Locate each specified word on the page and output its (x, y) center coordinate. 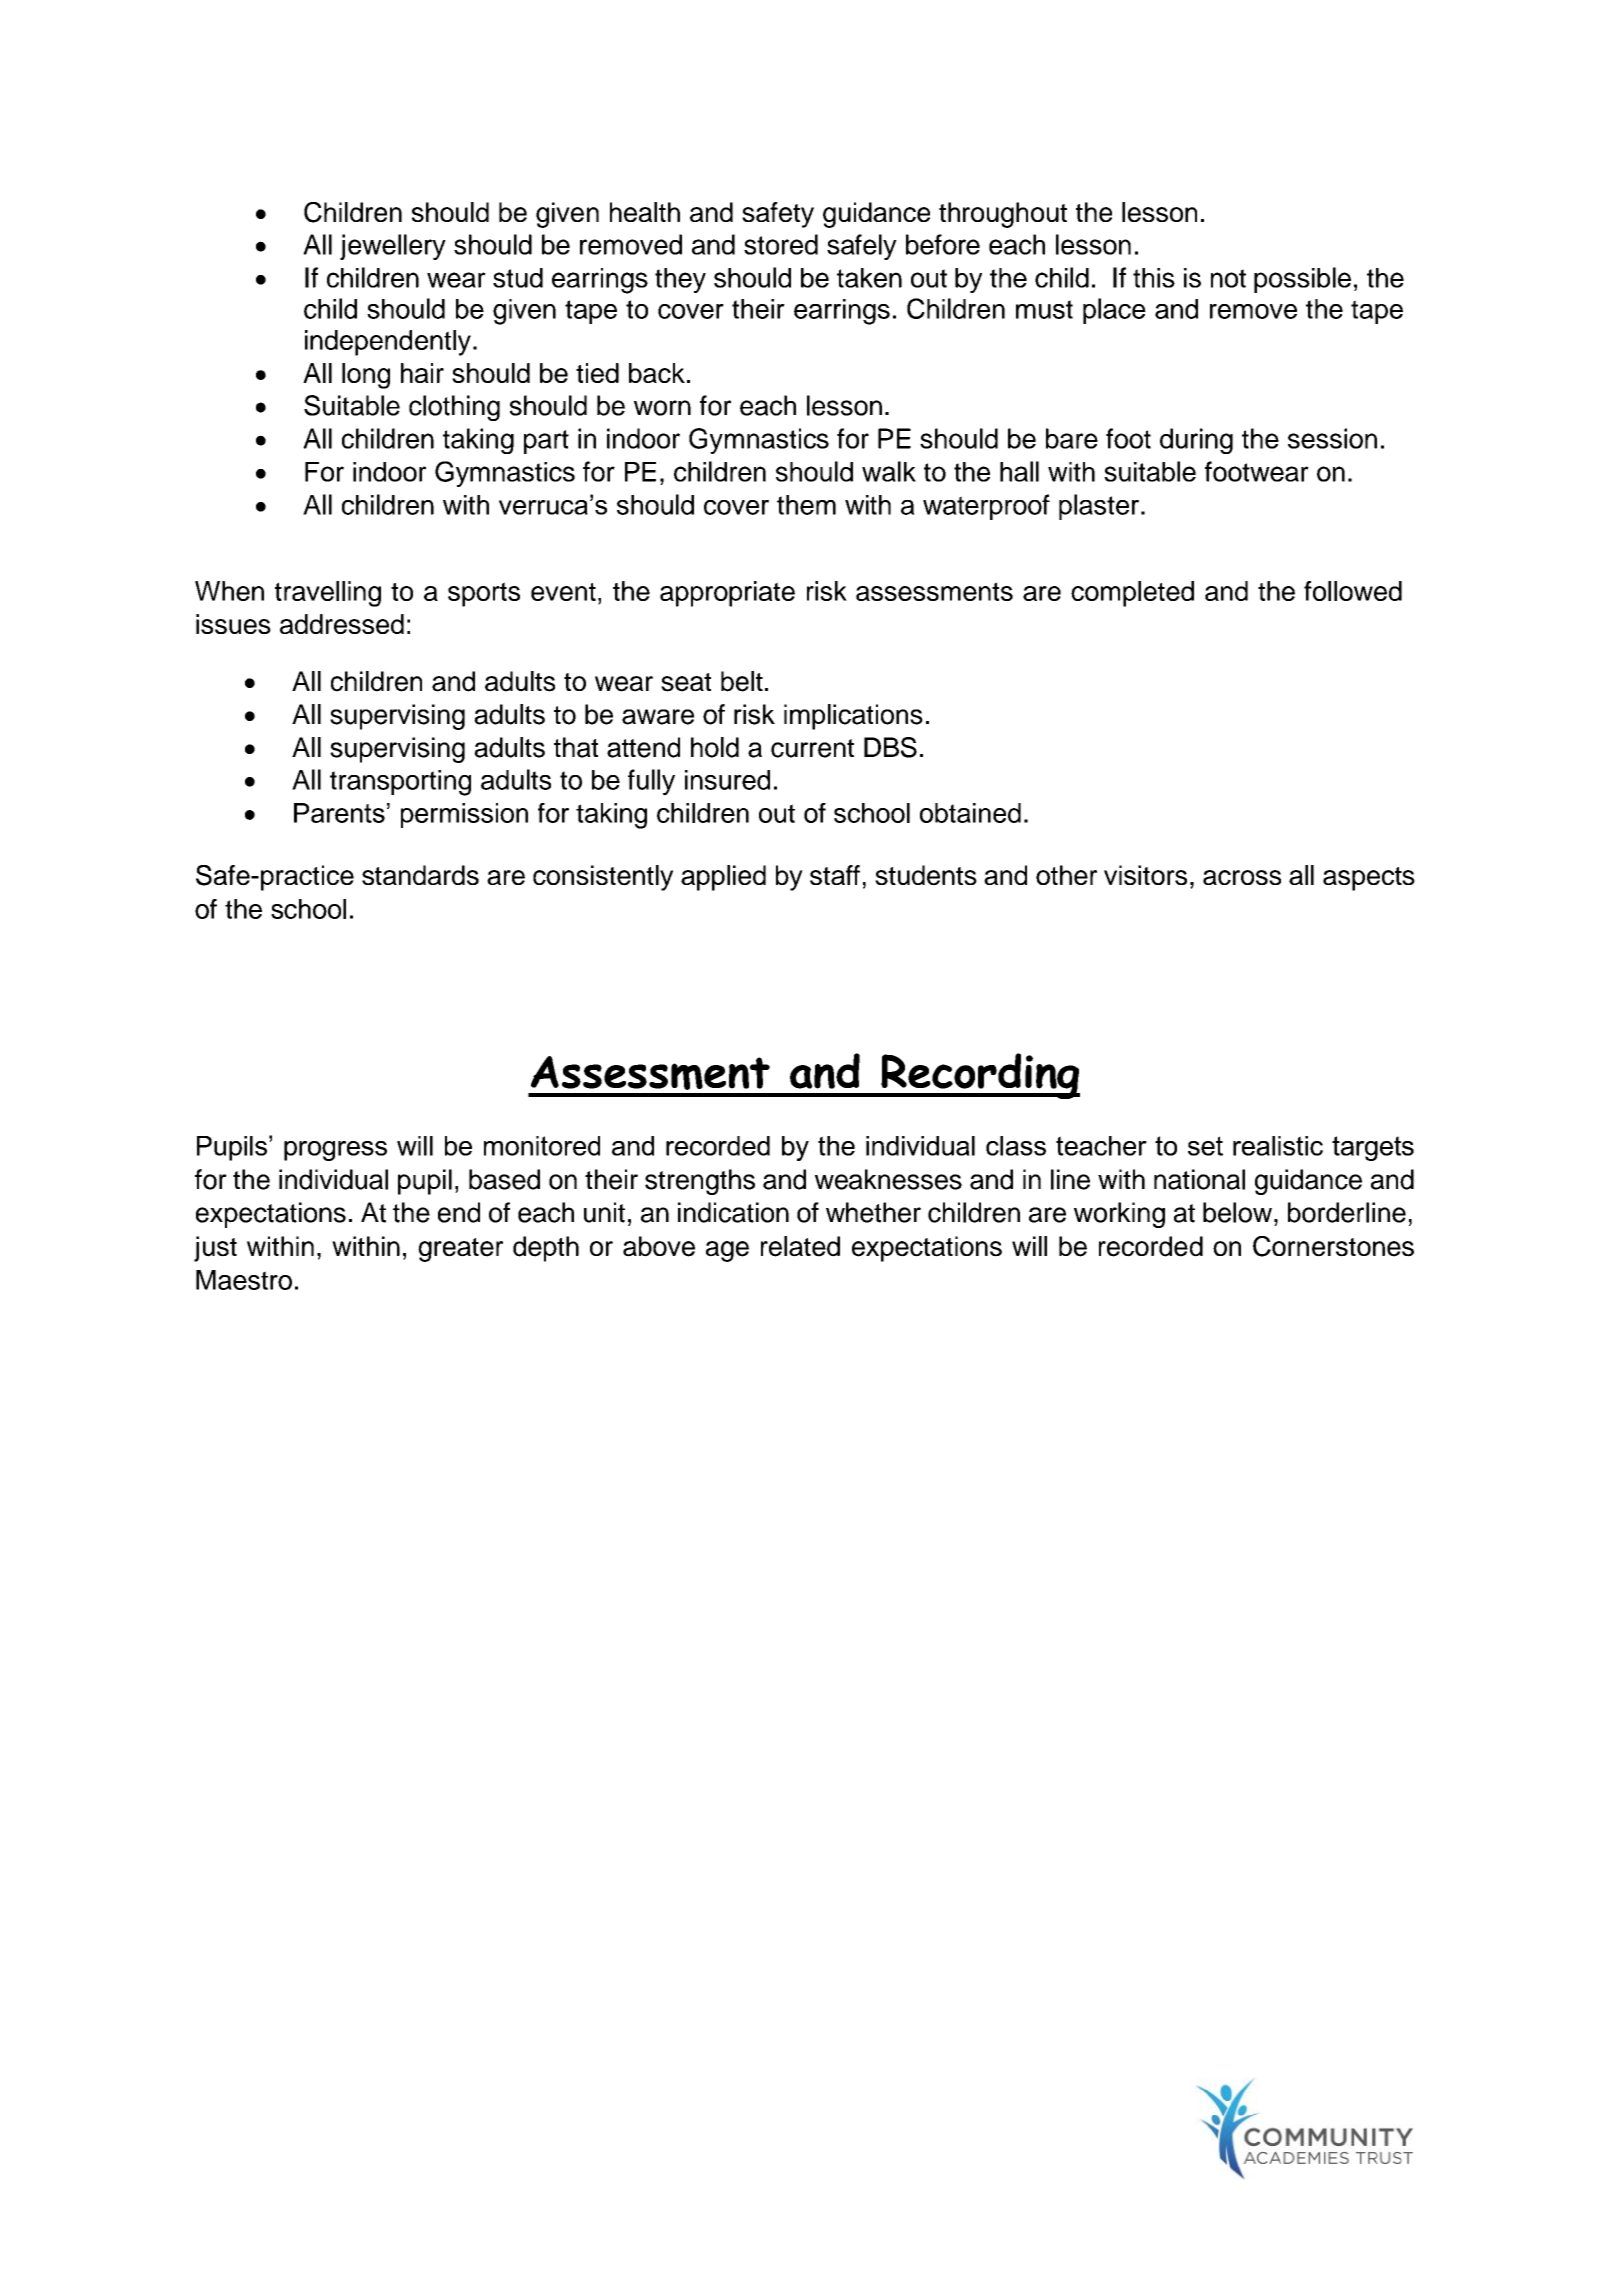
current (812, 748)
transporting (400, 783)
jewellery (393, 247)
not (1228, 278)
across (1242, 877)
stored (781, 244)
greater (460, 1250)
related (800, 1246)
